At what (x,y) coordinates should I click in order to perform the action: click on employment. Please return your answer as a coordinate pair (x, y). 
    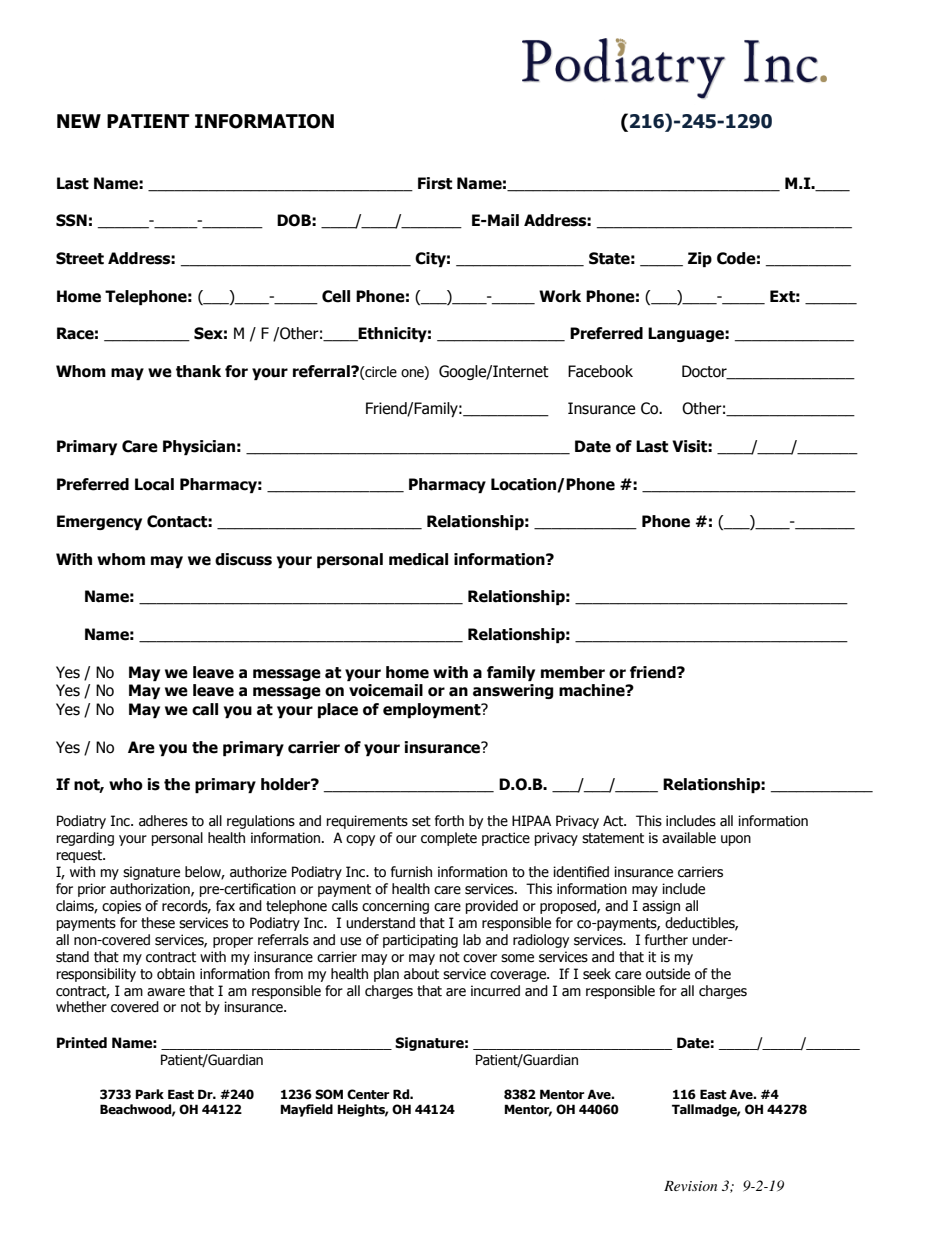
    Looking at the image, I should click on (433, 710).
